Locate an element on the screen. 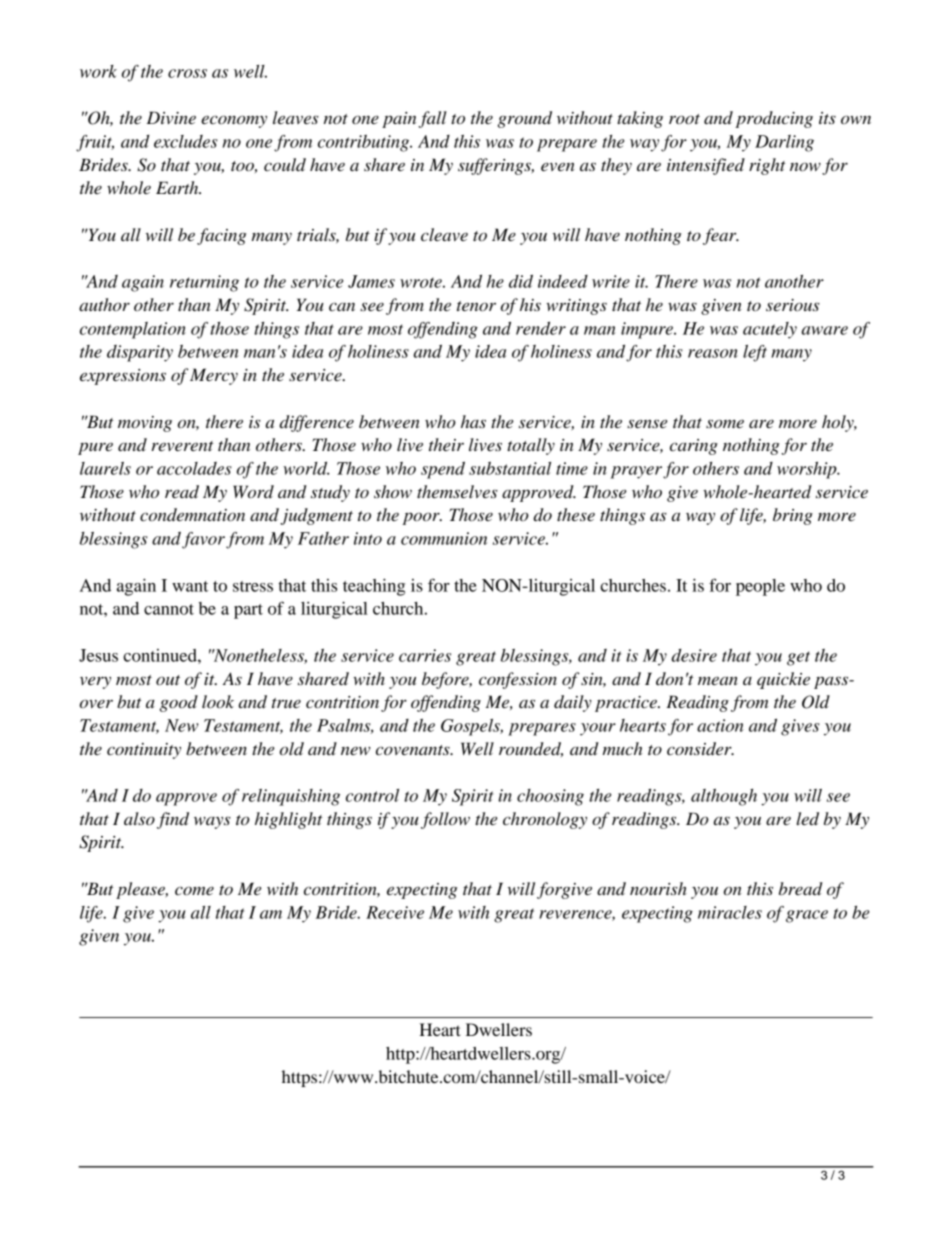 The width and height of the screenshot is (952, 1233). want is located at coordinates (190, 586).
